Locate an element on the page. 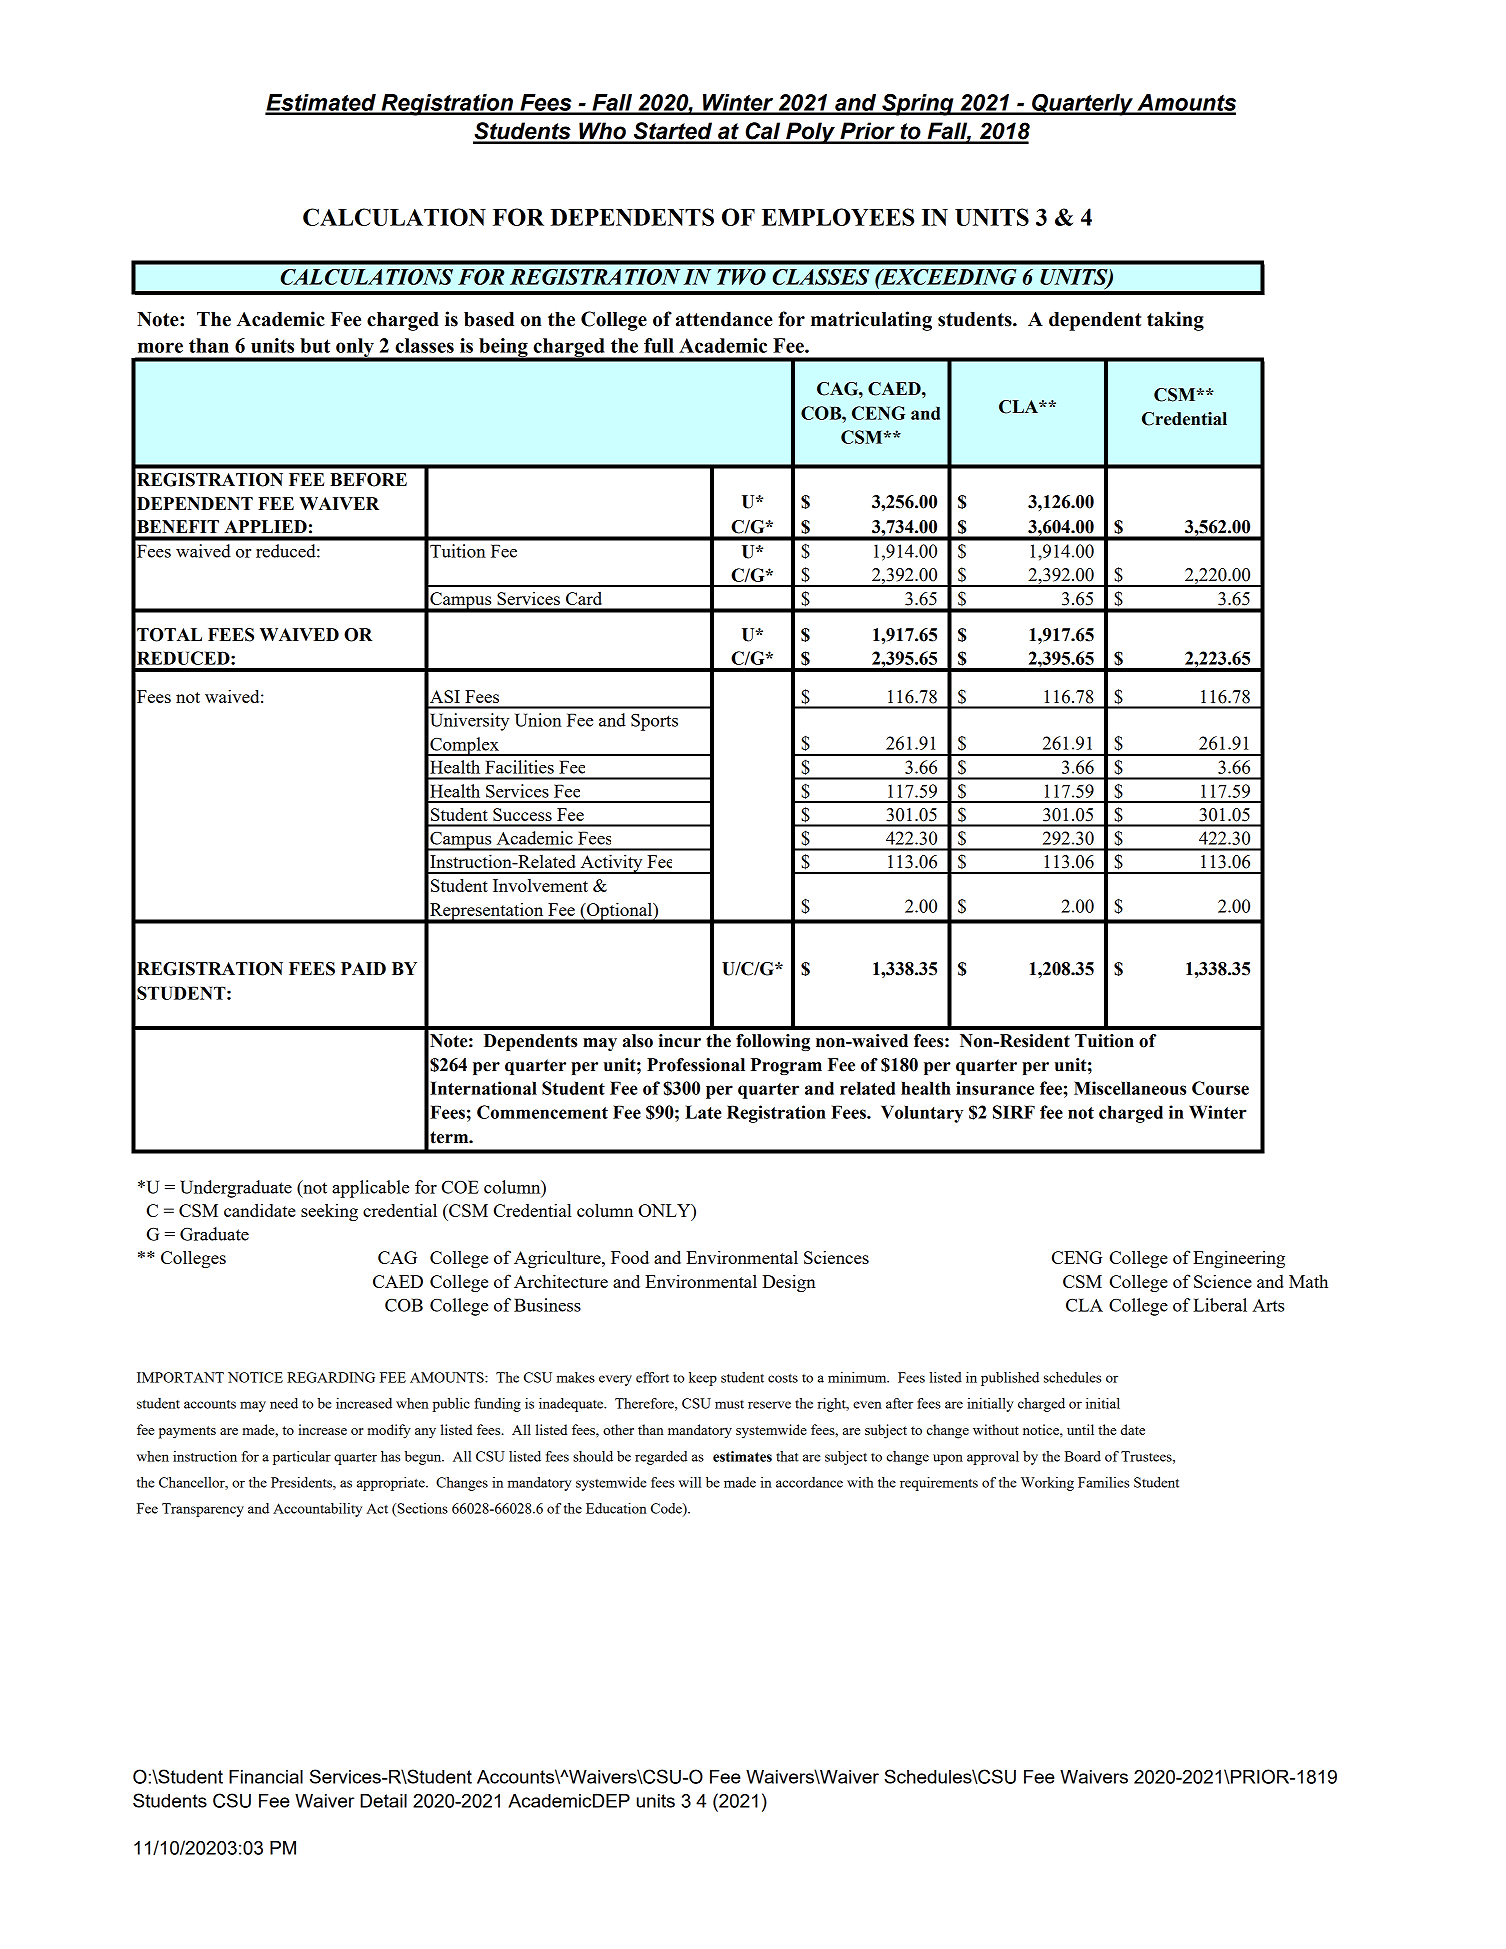 This document has width=1506, height=1949. Financial is located at coordinates (266, 1777).
